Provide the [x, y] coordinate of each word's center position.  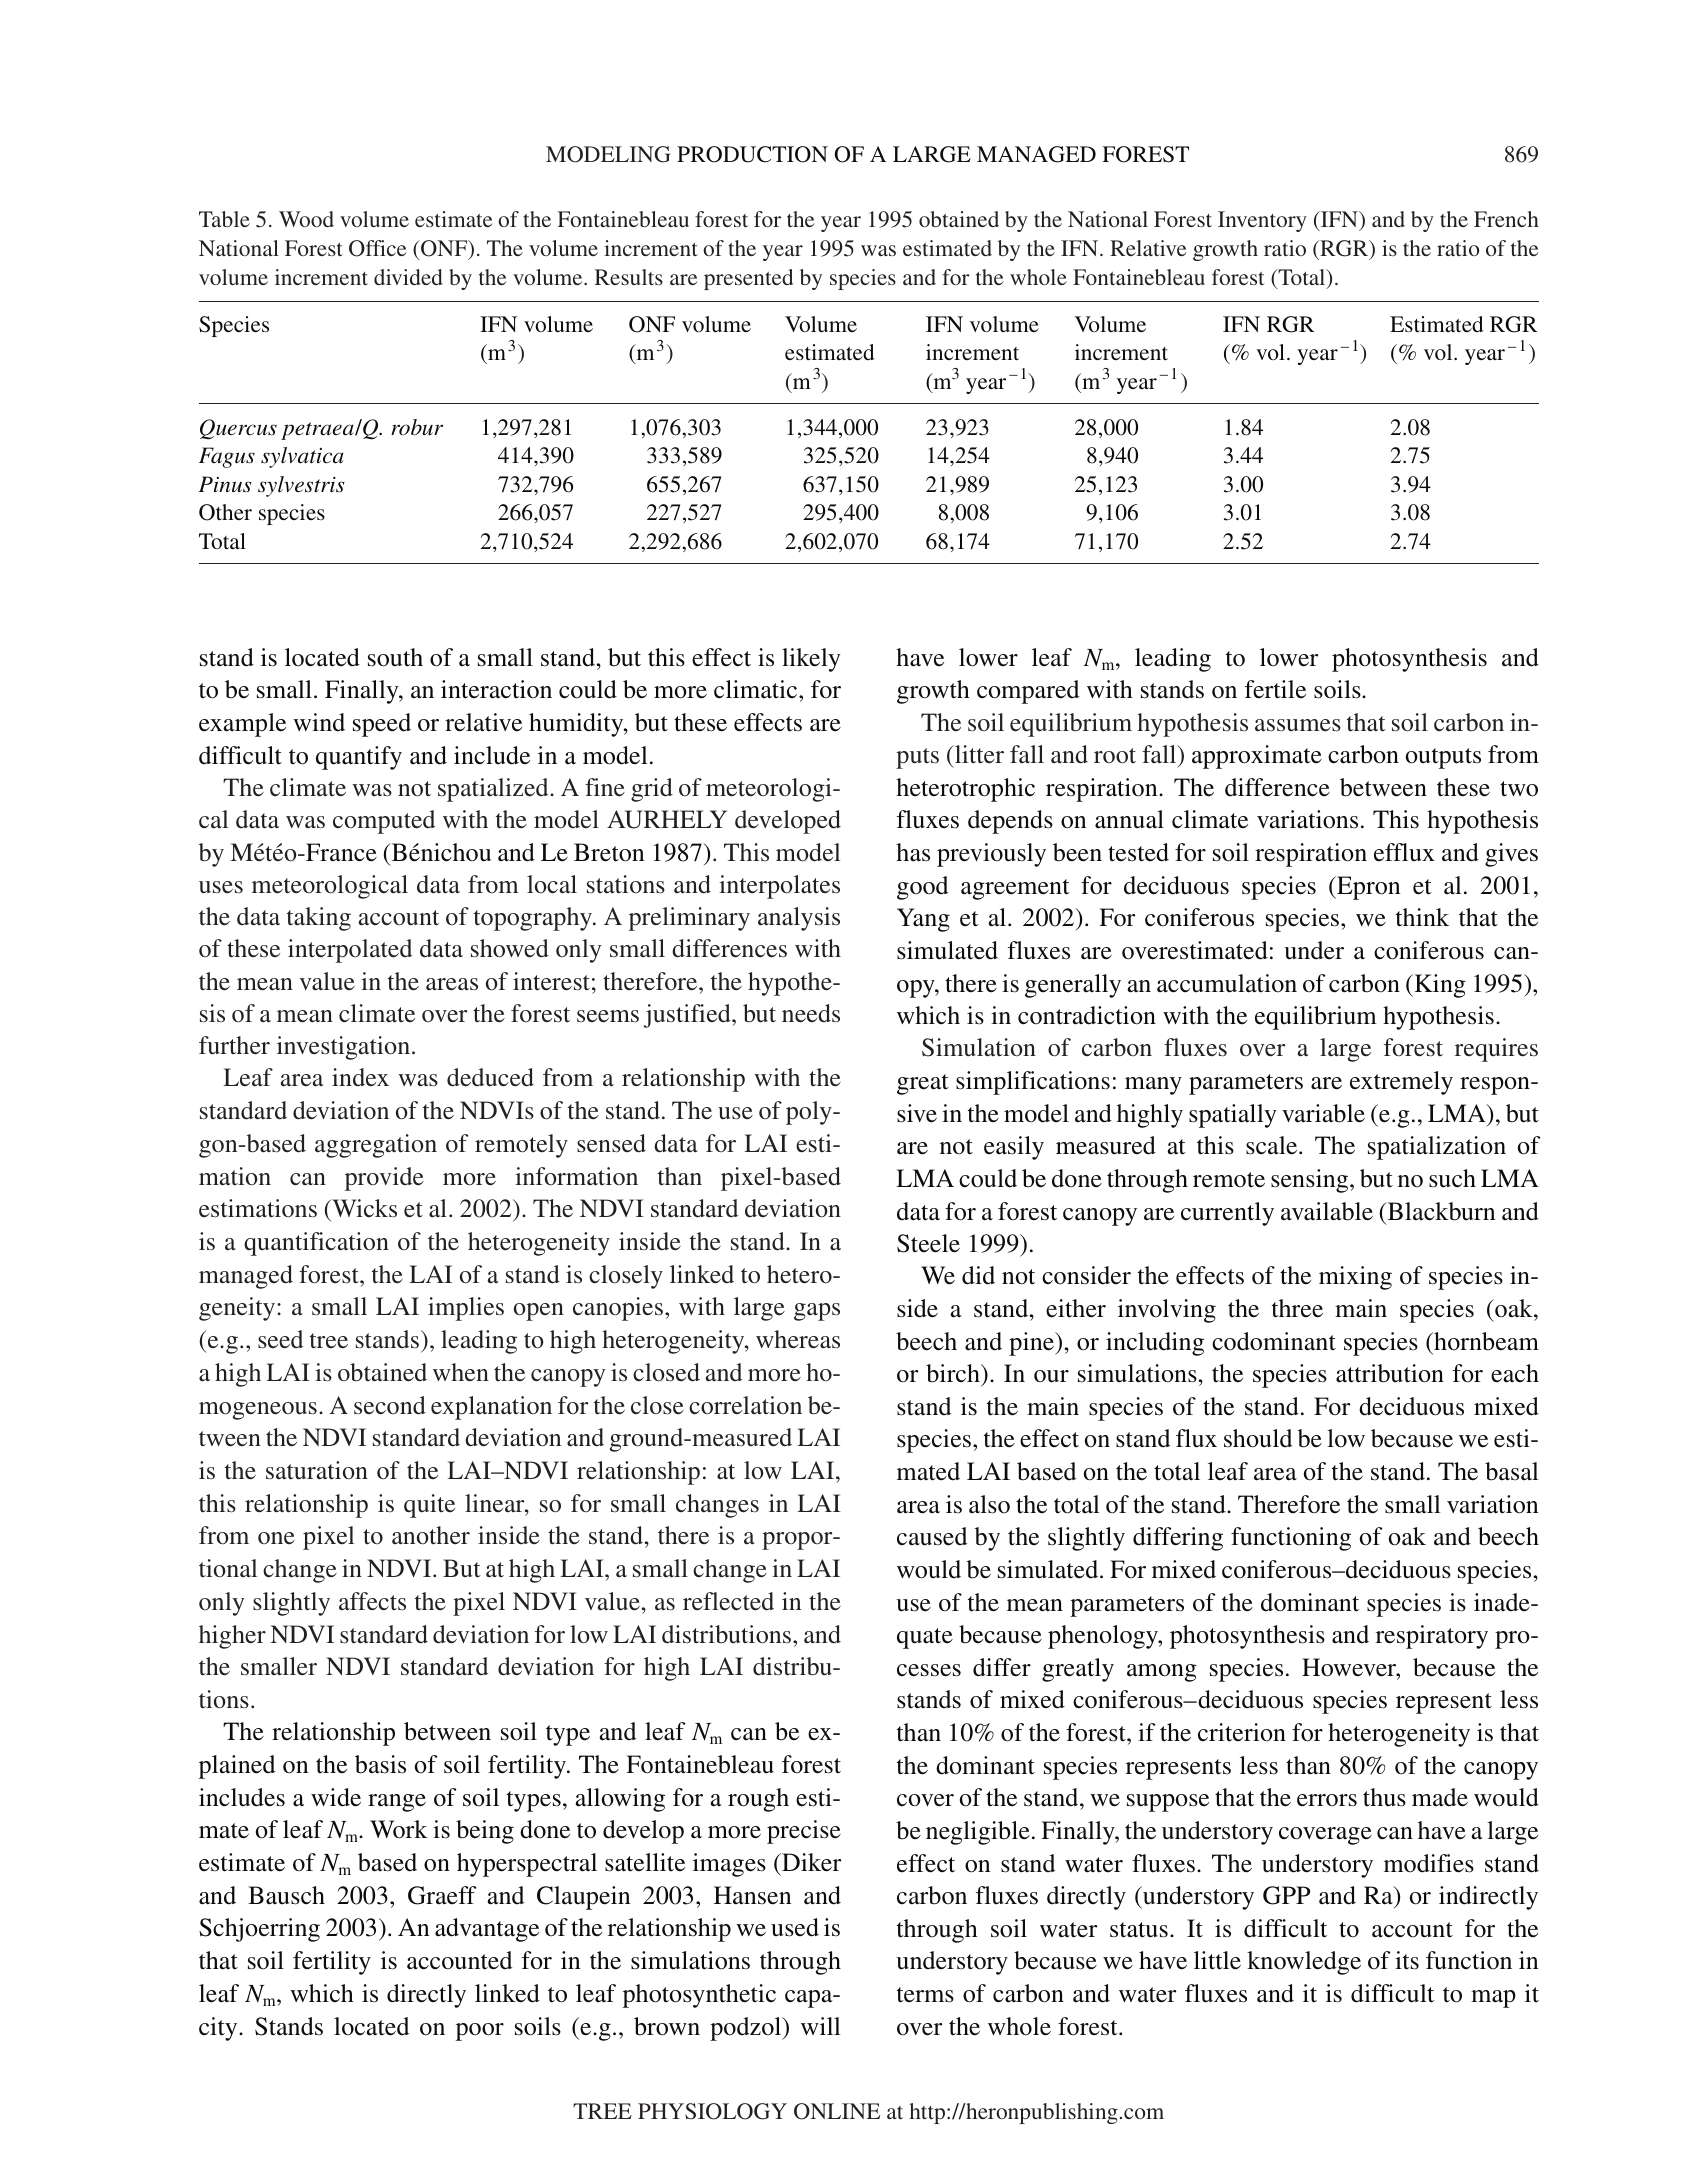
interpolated [350, 951]
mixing [1355, 1278]
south [395, 657]
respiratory [1432, 1637]
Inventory [1262, 221]
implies [466, 1309]
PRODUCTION [752, 154]
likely [811, 660]
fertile [1275, 689]
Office [378, 248]
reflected [728, 1601]
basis [380, 1764]
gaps [817, 1312]
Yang [923, 920]
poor [480, 2032]
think [1422, 917]
